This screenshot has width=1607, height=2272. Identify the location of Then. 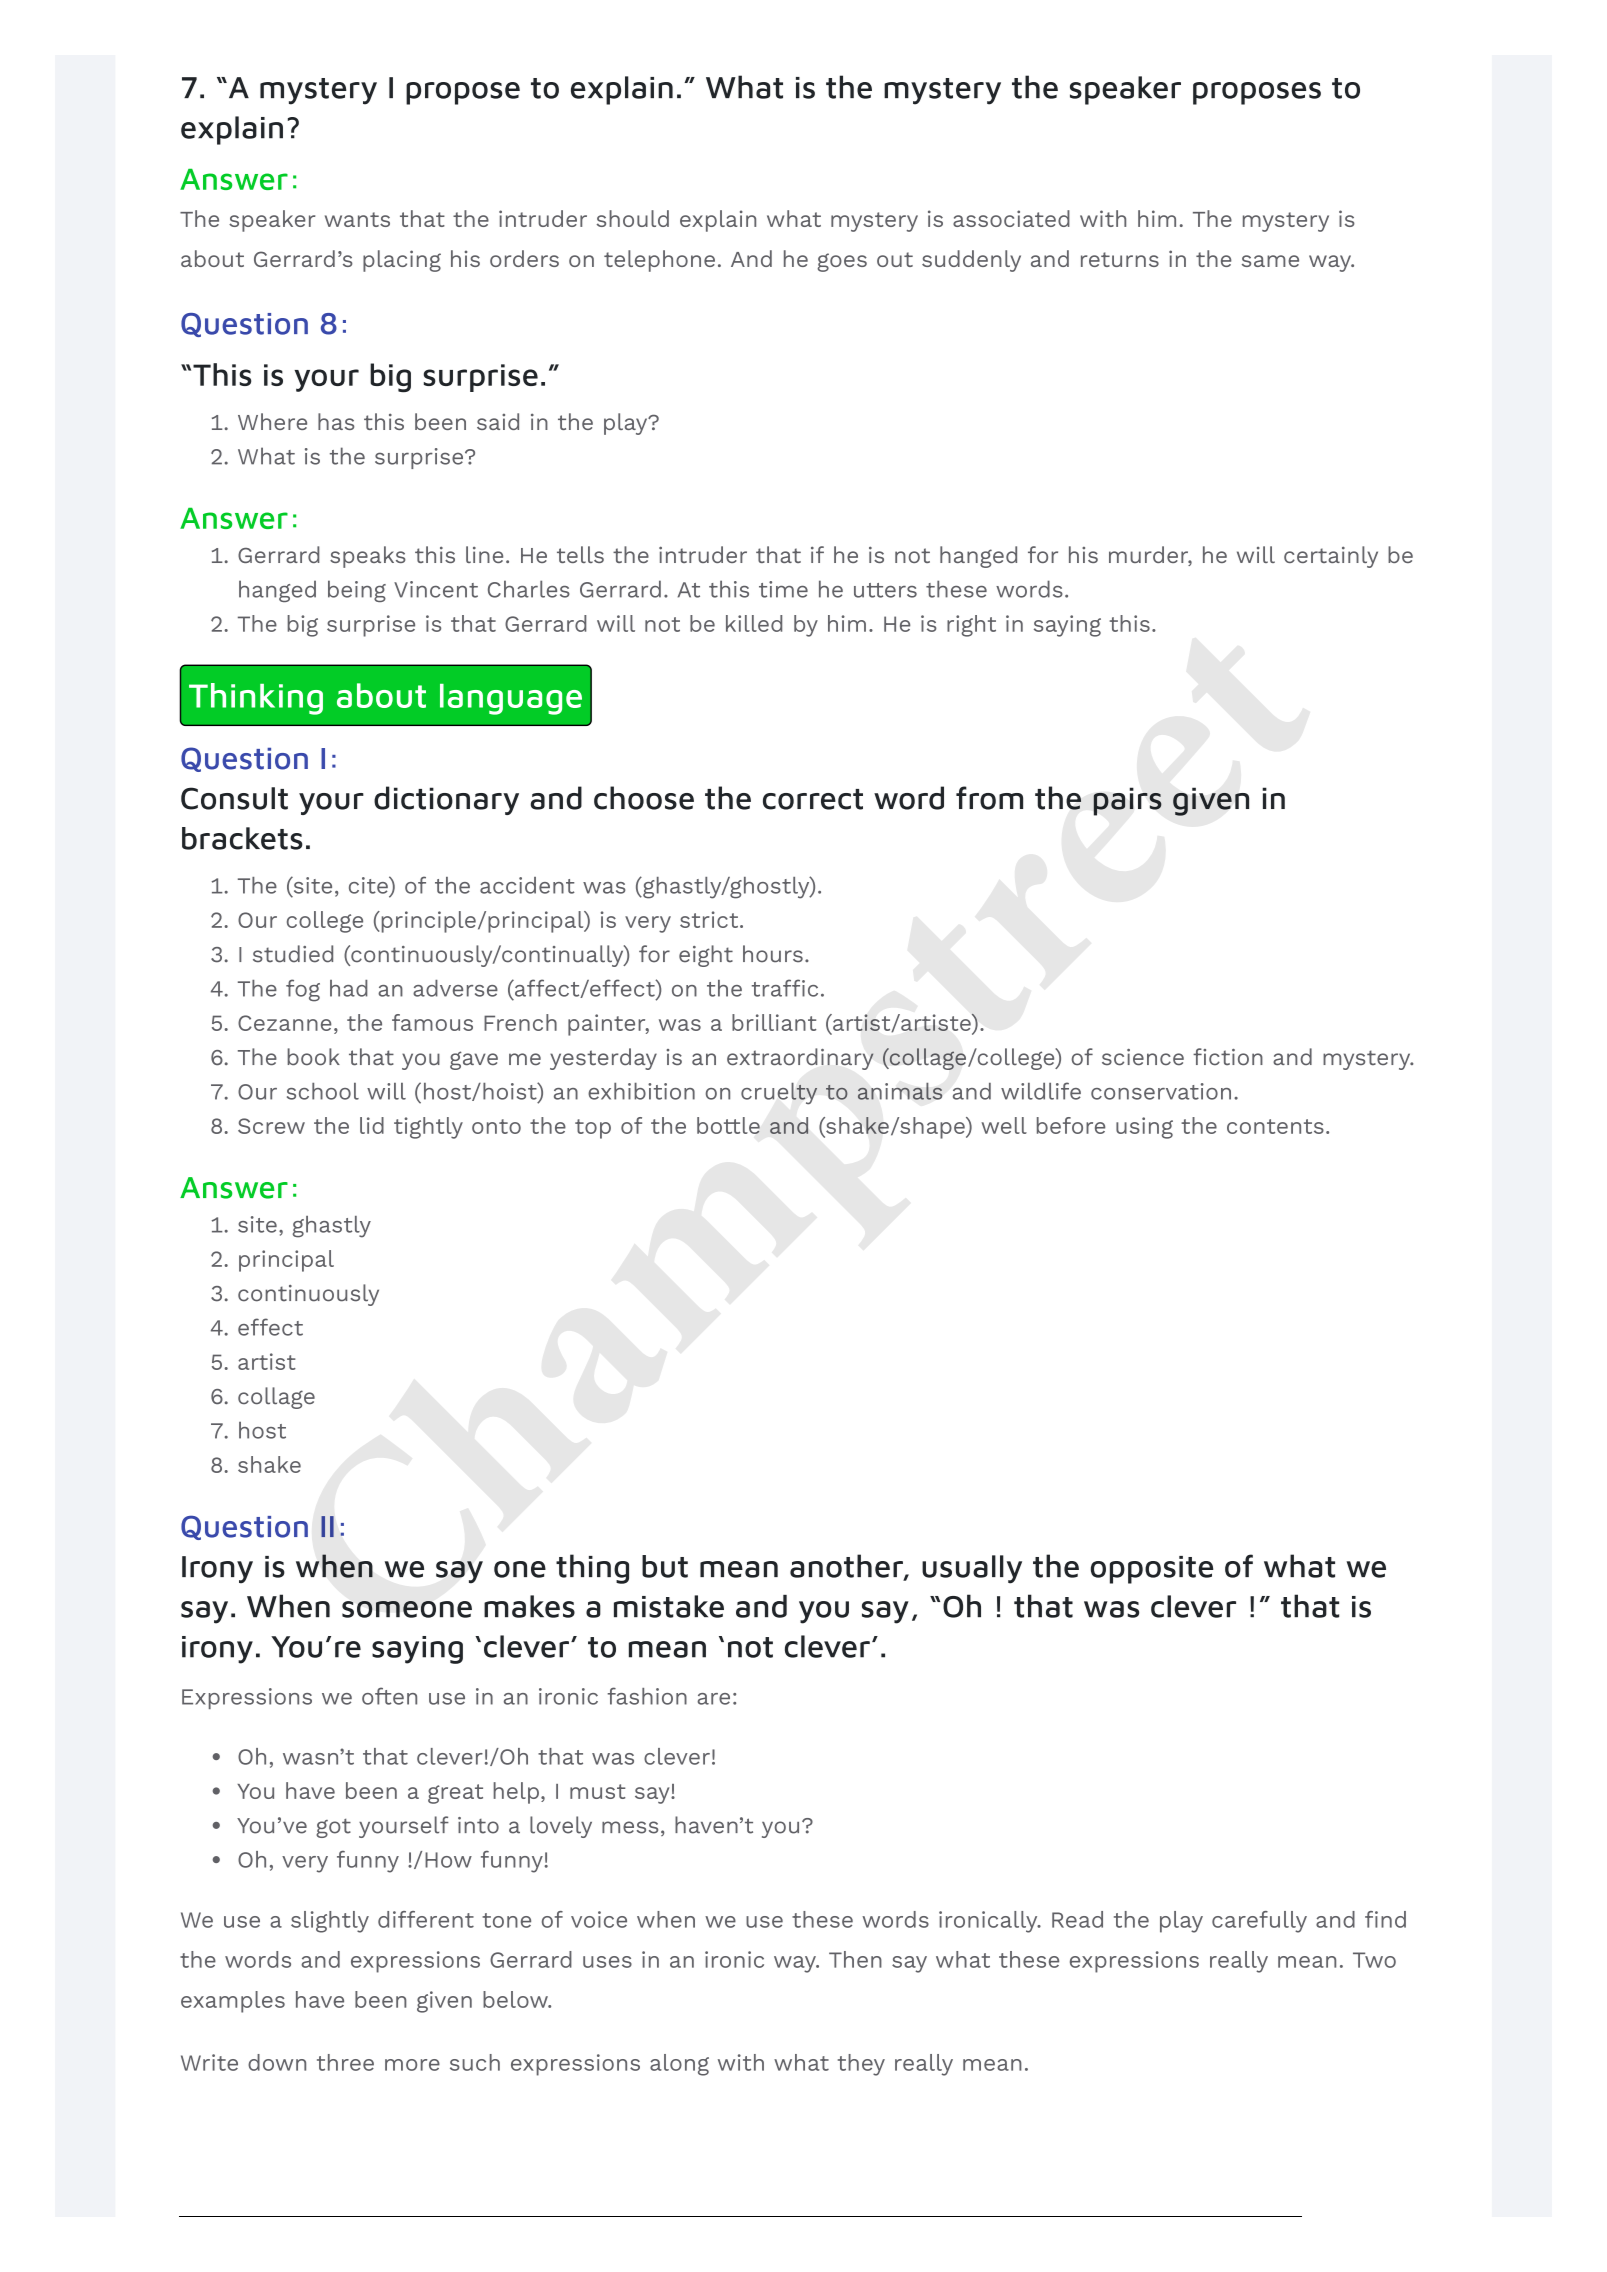
(855, 1959).
